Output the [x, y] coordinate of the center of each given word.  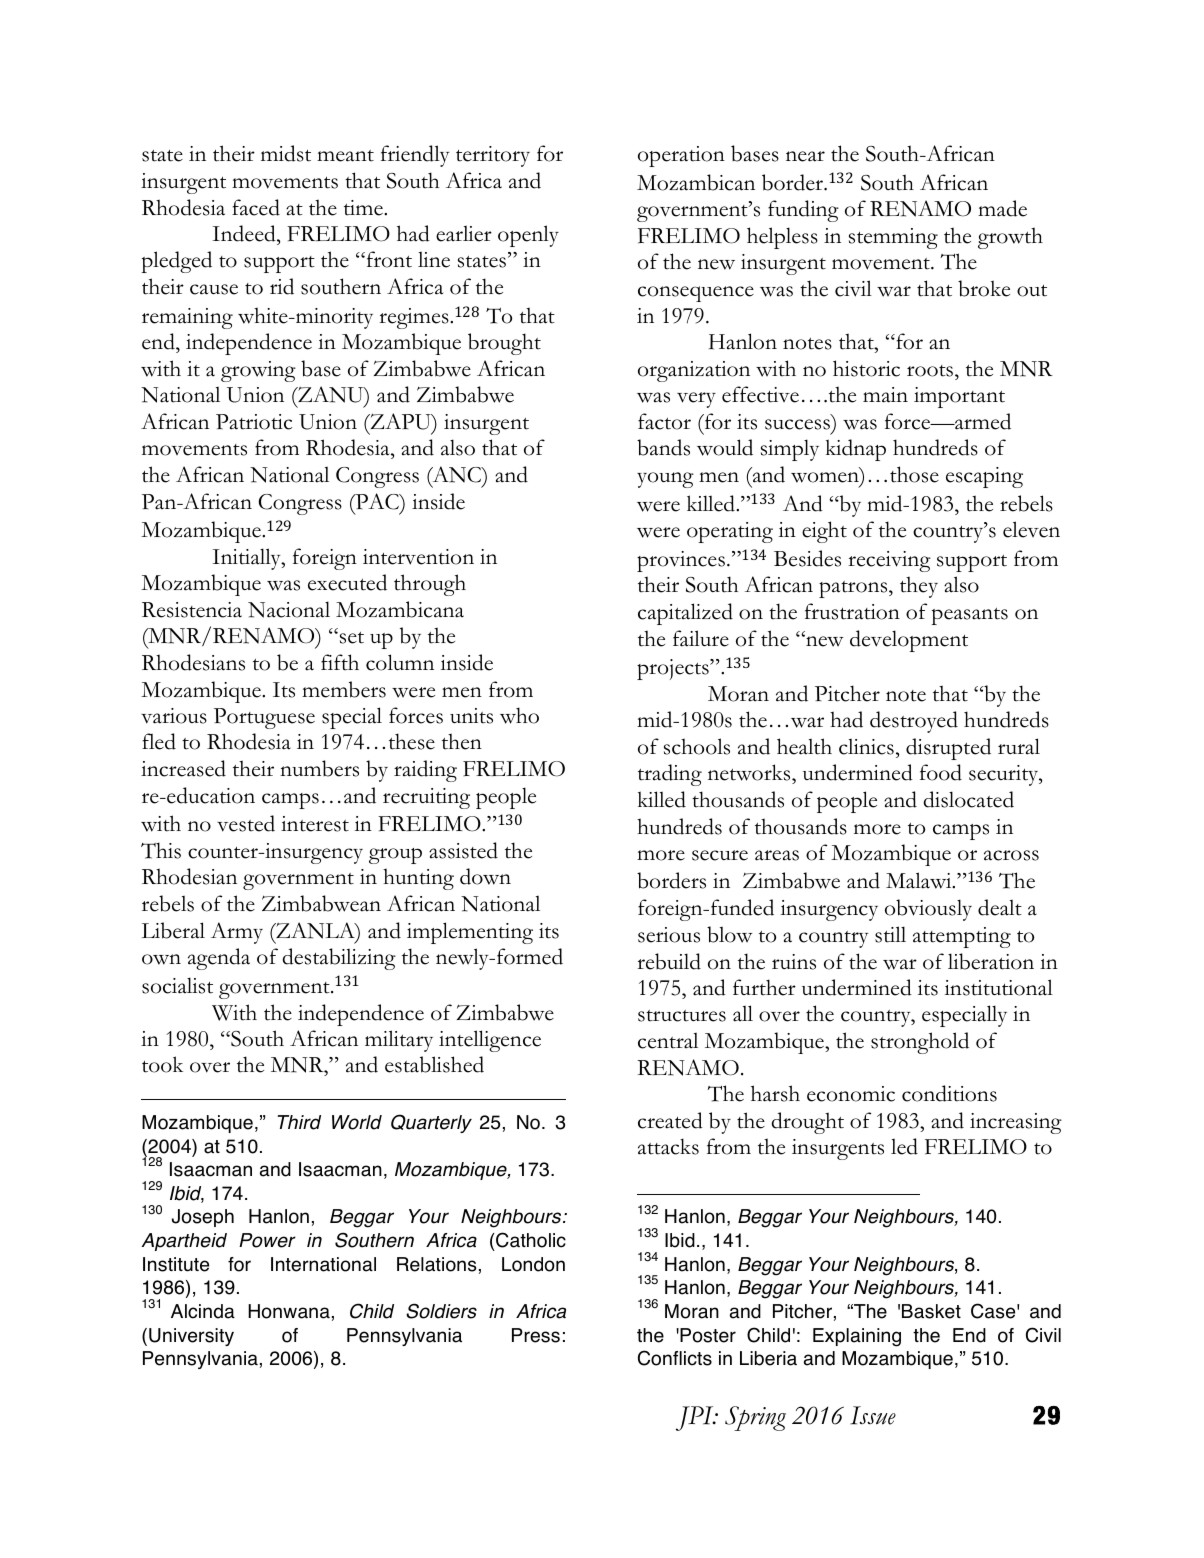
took [162, 1064]
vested [246, 823]
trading [670, 775]
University [191, 1337]
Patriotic [254, 422]
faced [256, 207]
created [670, 1120]
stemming [893, 238]
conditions [949, 1093]
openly [528, 236]
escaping [984, 477]
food [941, 772]
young [665, 480]
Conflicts [675, 1358]
